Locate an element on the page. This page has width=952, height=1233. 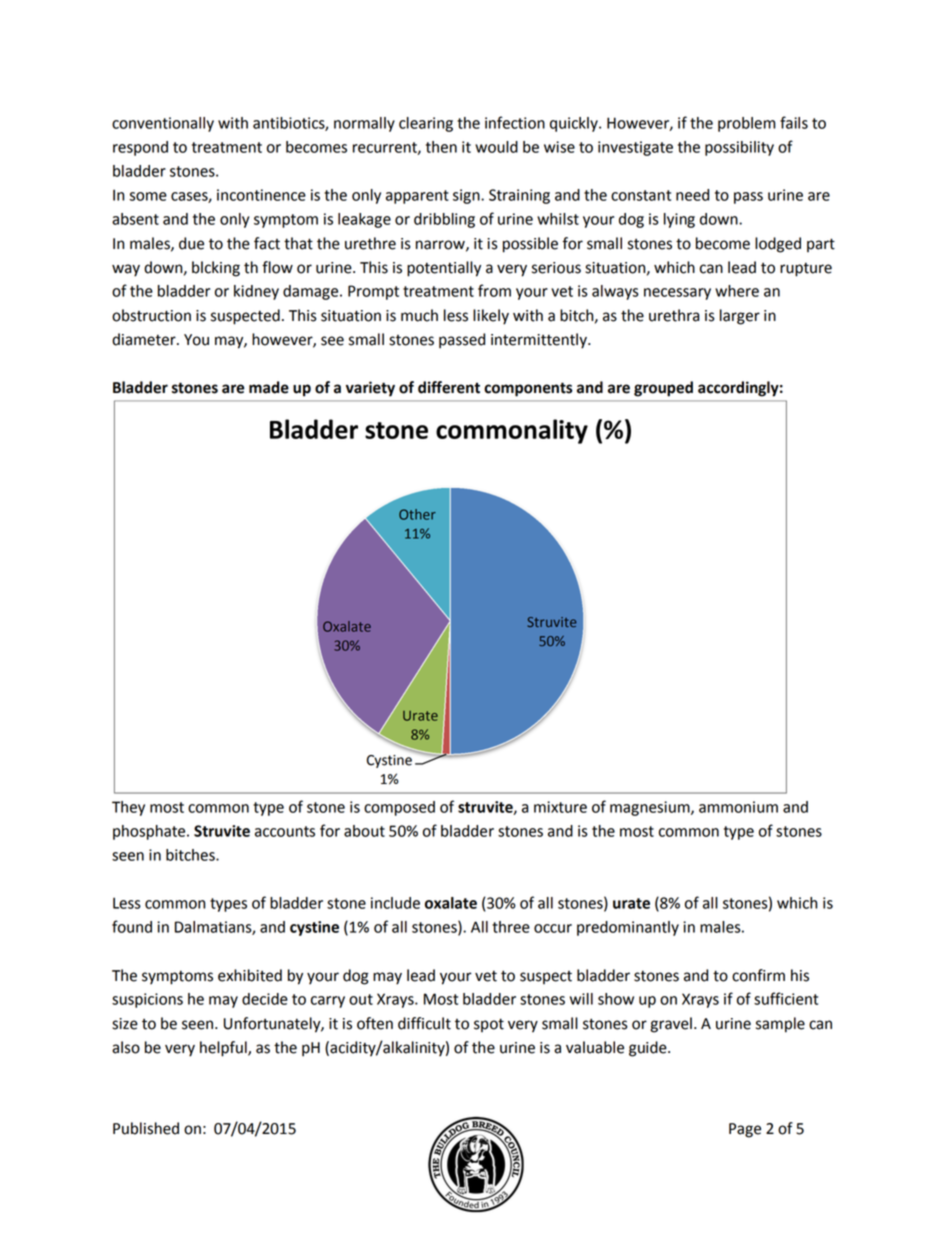
possibility is located at coordinates (739, 148).
